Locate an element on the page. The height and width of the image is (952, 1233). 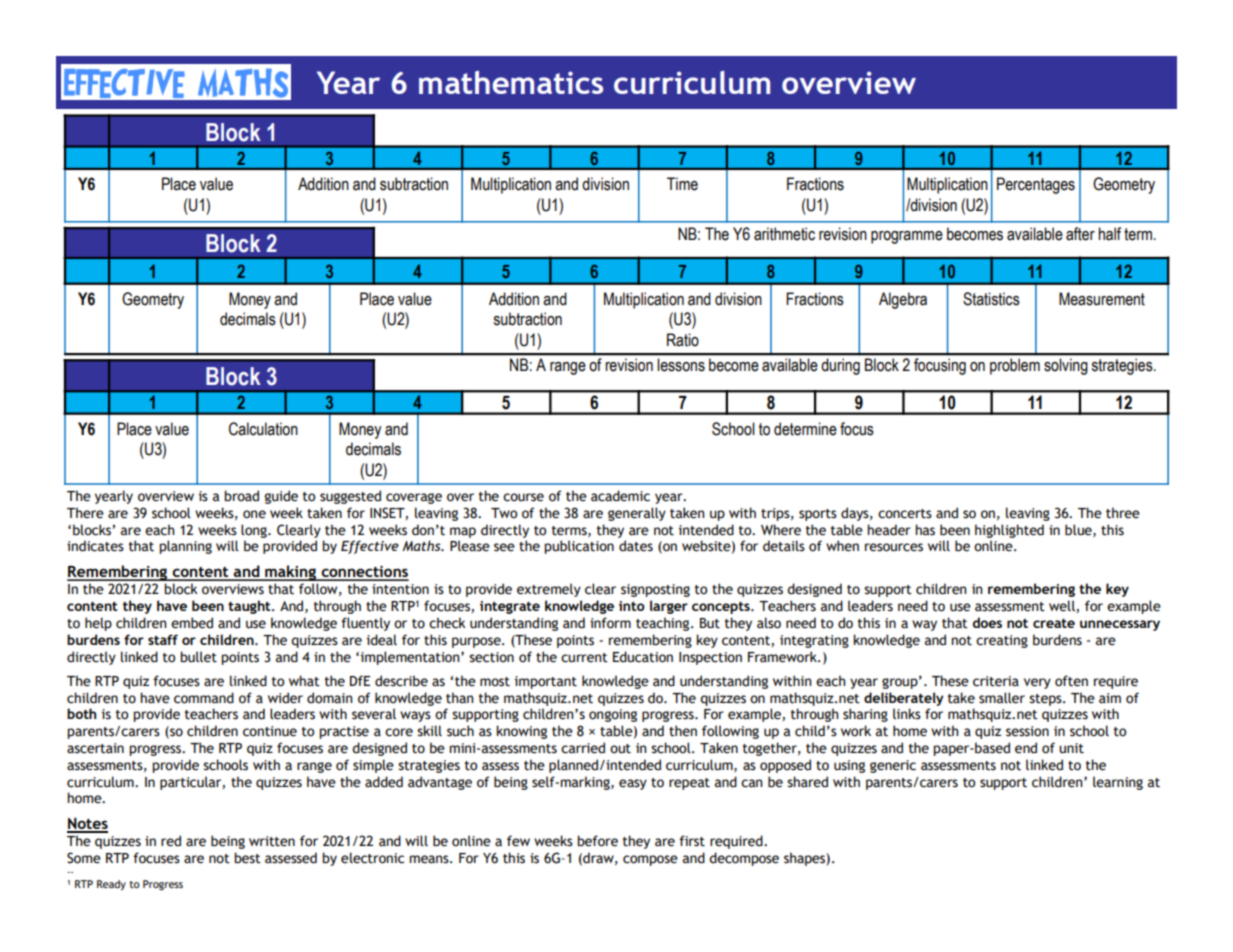
embed is located at coordinates (192, 623).
